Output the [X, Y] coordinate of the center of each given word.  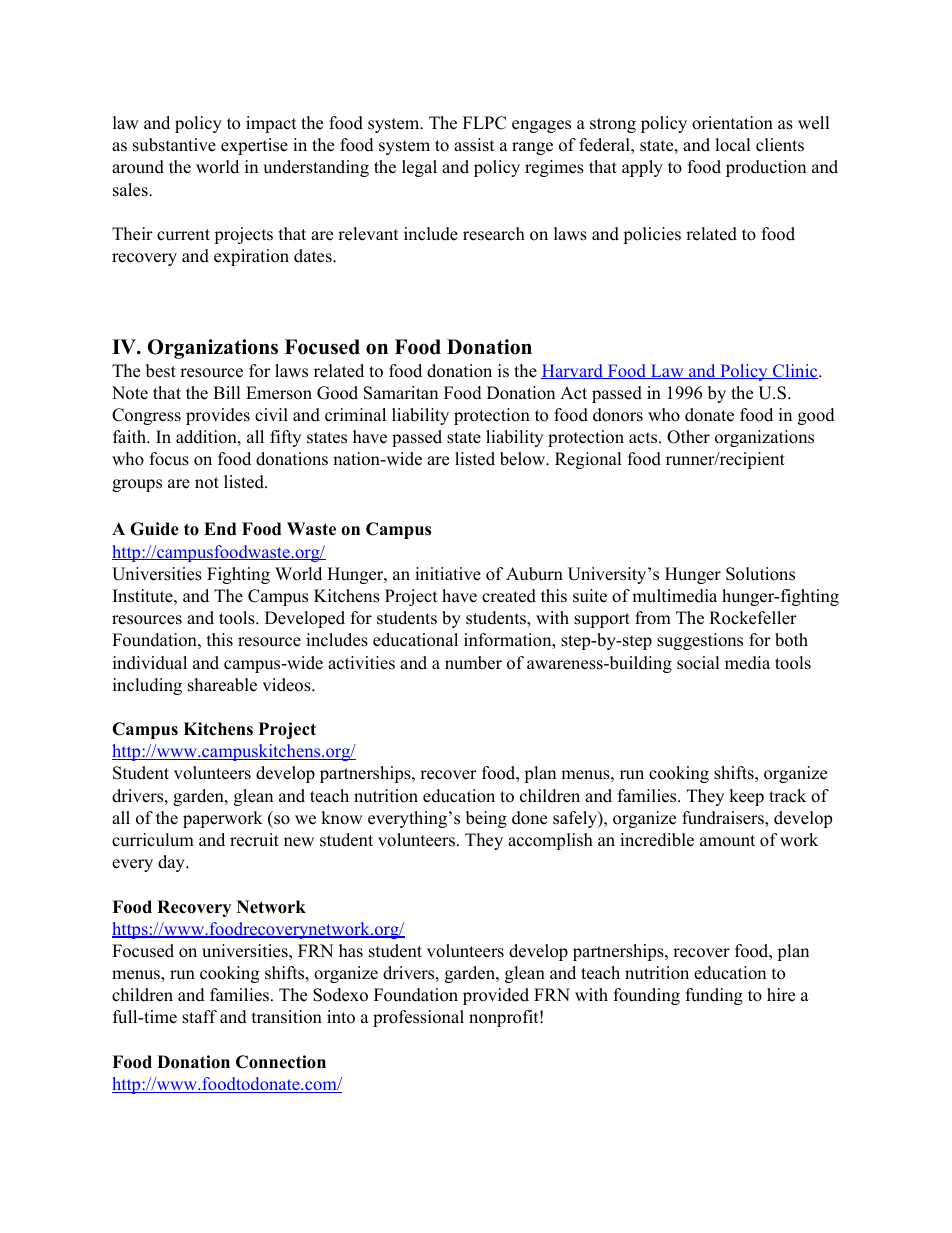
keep [746, 797]
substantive [174, 145]
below [523, 459]
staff [199, 1017]
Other [688, 437]
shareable [222, 685]
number [473, 663]
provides [218, 416]
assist [474, 145]
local [733, 145]
